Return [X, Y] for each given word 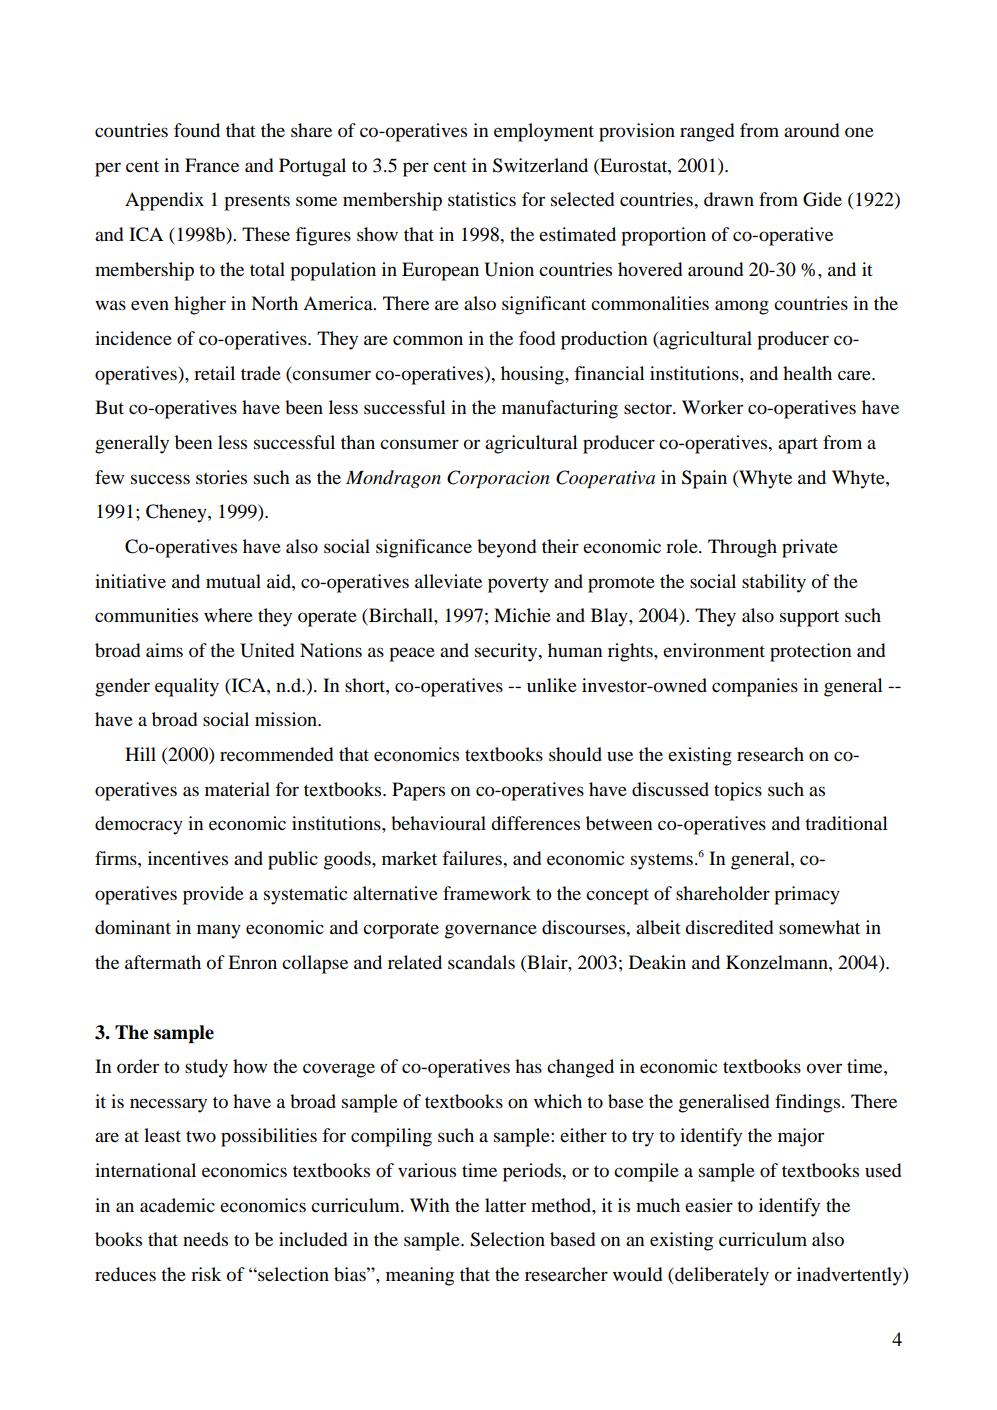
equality [187, 687]
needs [205, 1239]
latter [505, 1205]
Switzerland [540, 165]
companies [755, 687]
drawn [729, 199]
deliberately [721, 1276]
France [212, 165]
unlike [552, 685]
